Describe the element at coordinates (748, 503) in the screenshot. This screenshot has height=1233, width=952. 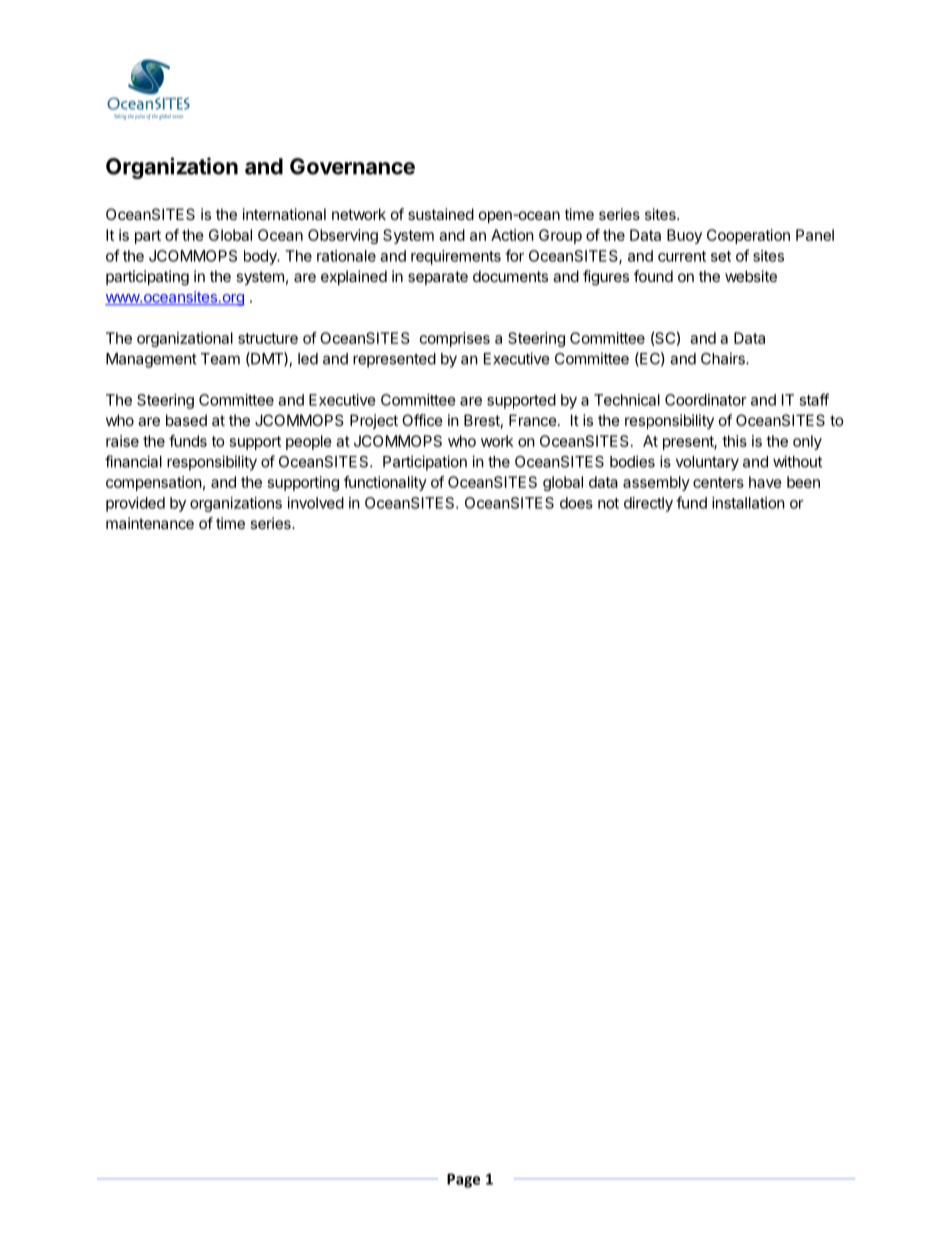
I see `installation` at that location.
